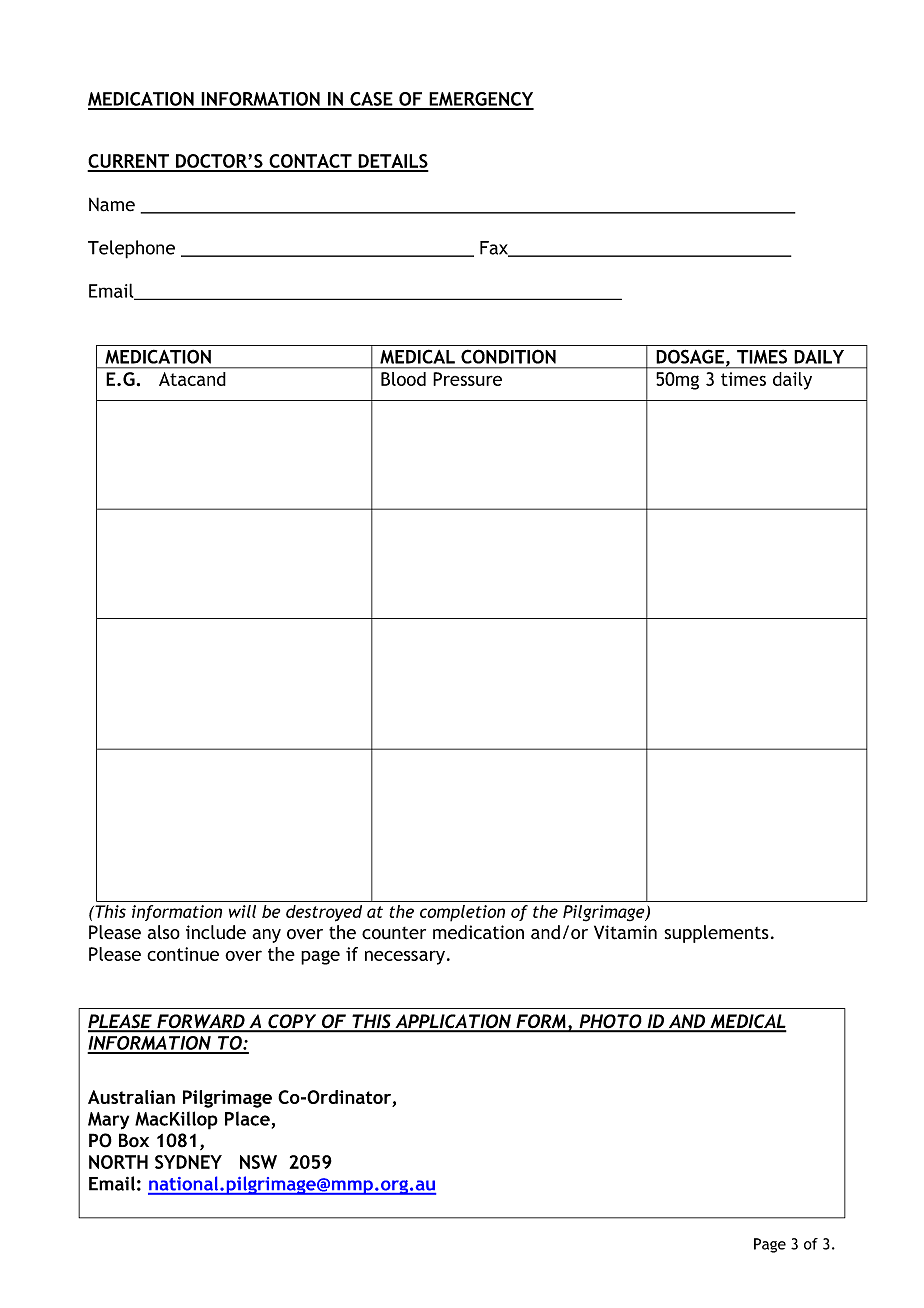 The image size is (924, 1308). Describe the element at coordinates (403, 379) in the screenshot. I see `Blood` at that location.
